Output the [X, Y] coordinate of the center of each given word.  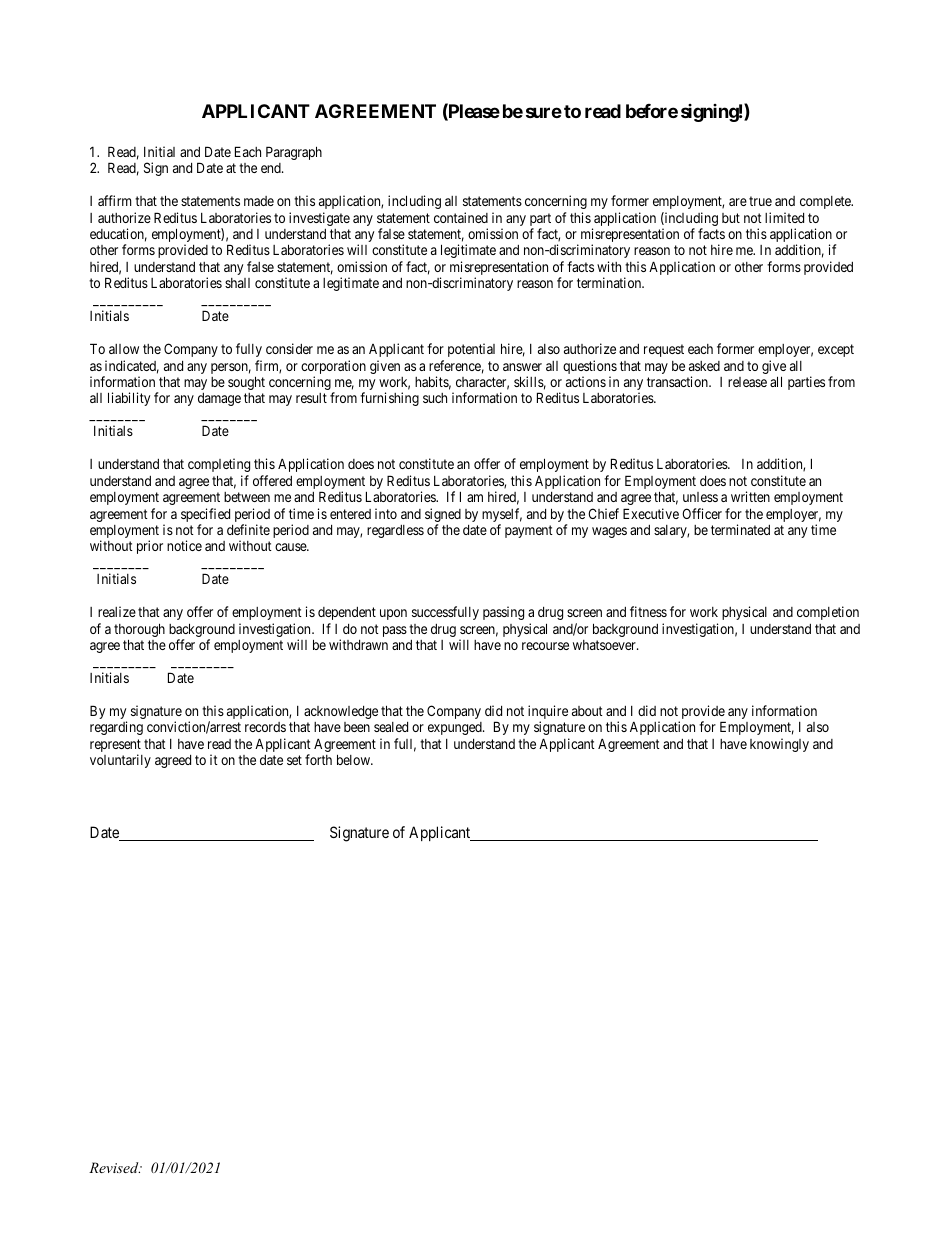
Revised [115, 1167]
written [750, 496]
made [259, 201]
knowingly [779, 745]
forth [318, 759]
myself [502, 516]
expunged [456, 728]
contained [461, 217]
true [760, 201]
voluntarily [120, 761]
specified [205, 516]
